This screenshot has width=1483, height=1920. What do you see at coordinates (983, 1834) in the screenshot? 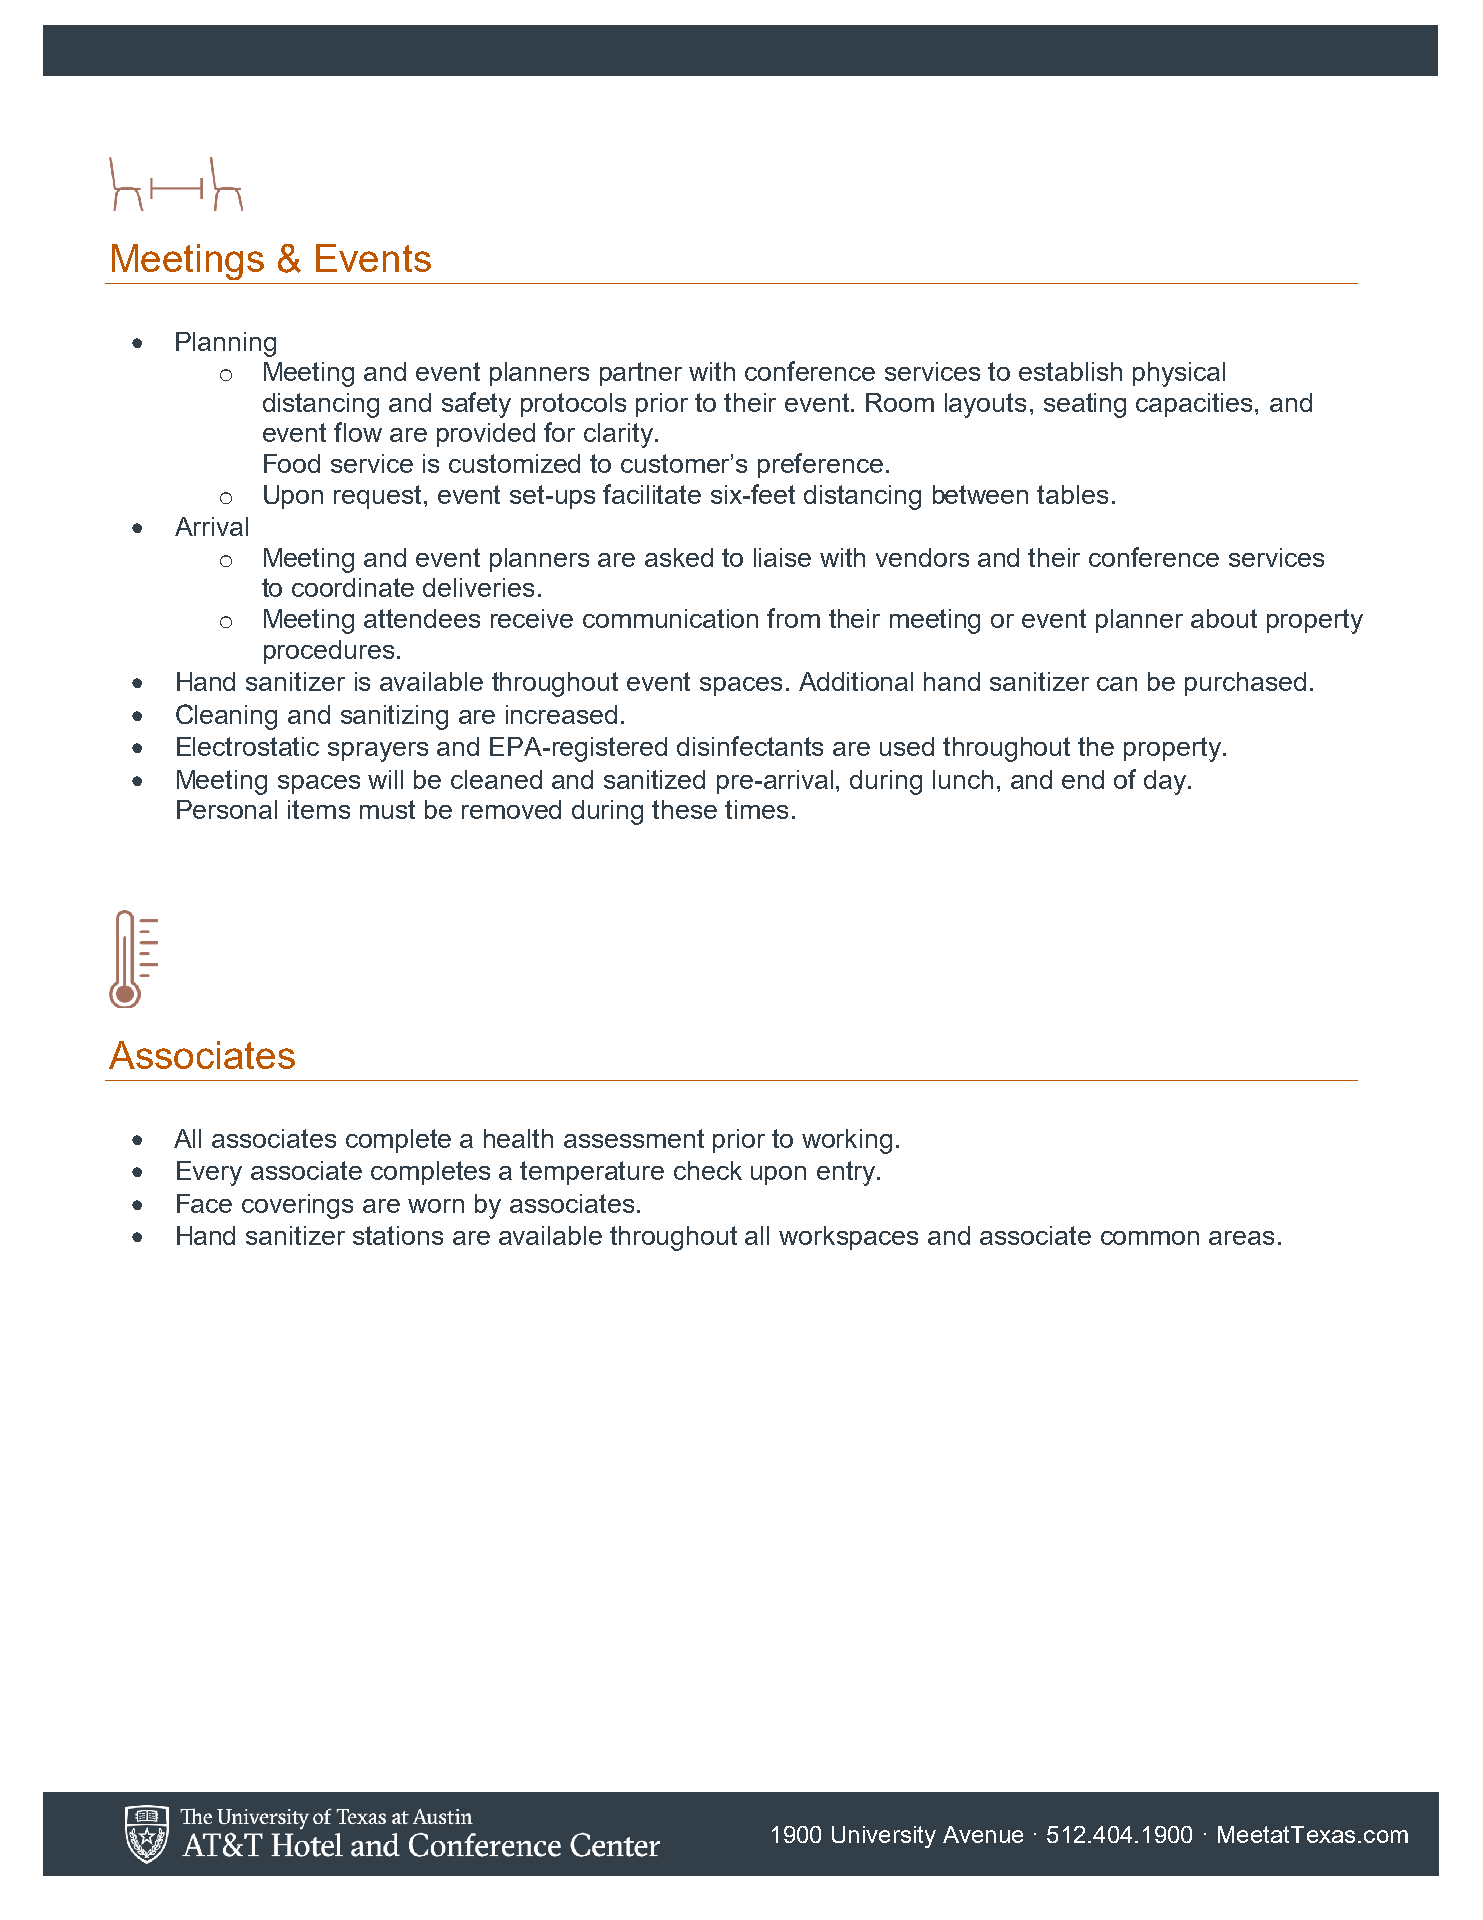
I see `Avenue` at bounding box center [983, 1834].
